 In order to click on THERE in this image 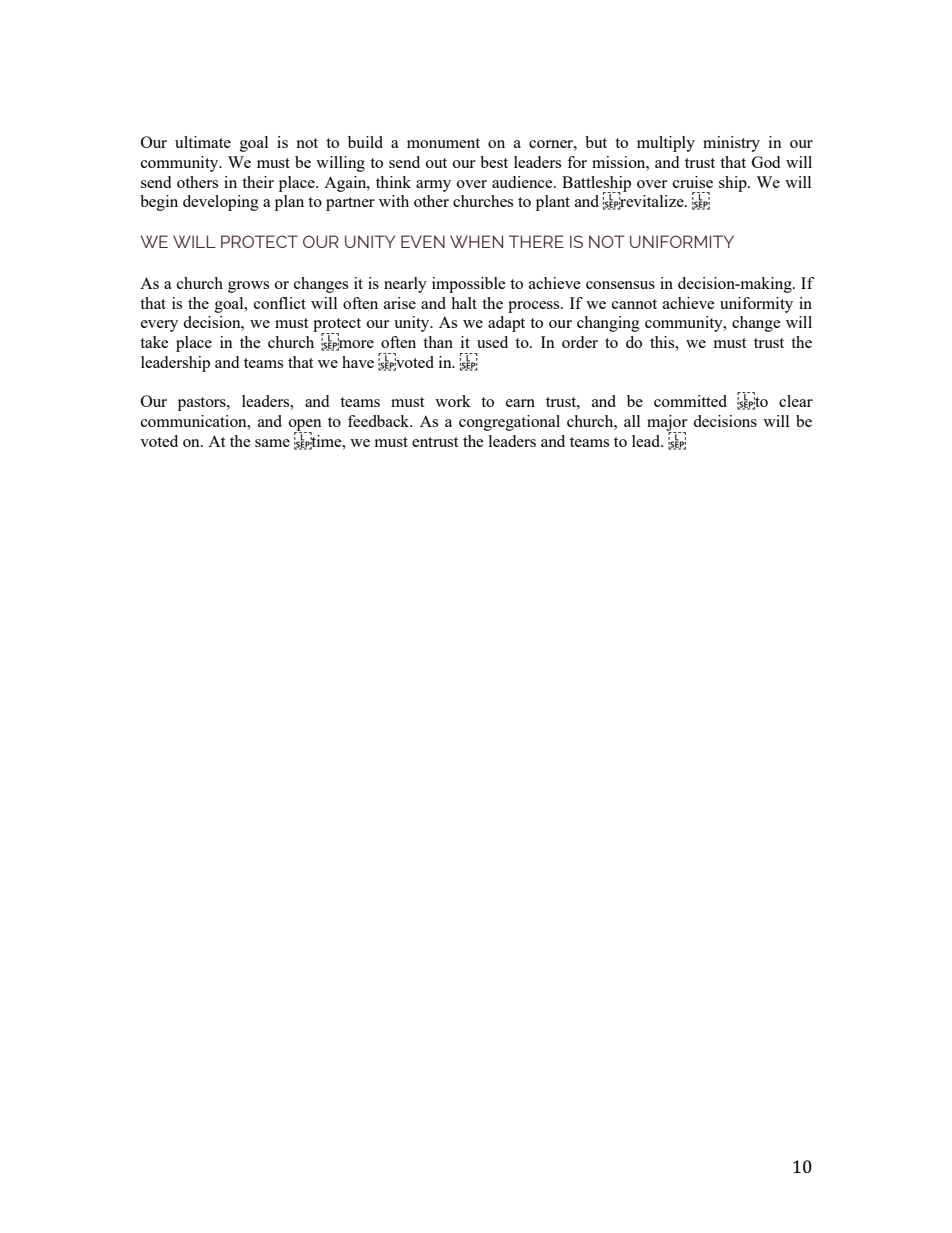, I will do `click(536, 241)`.
